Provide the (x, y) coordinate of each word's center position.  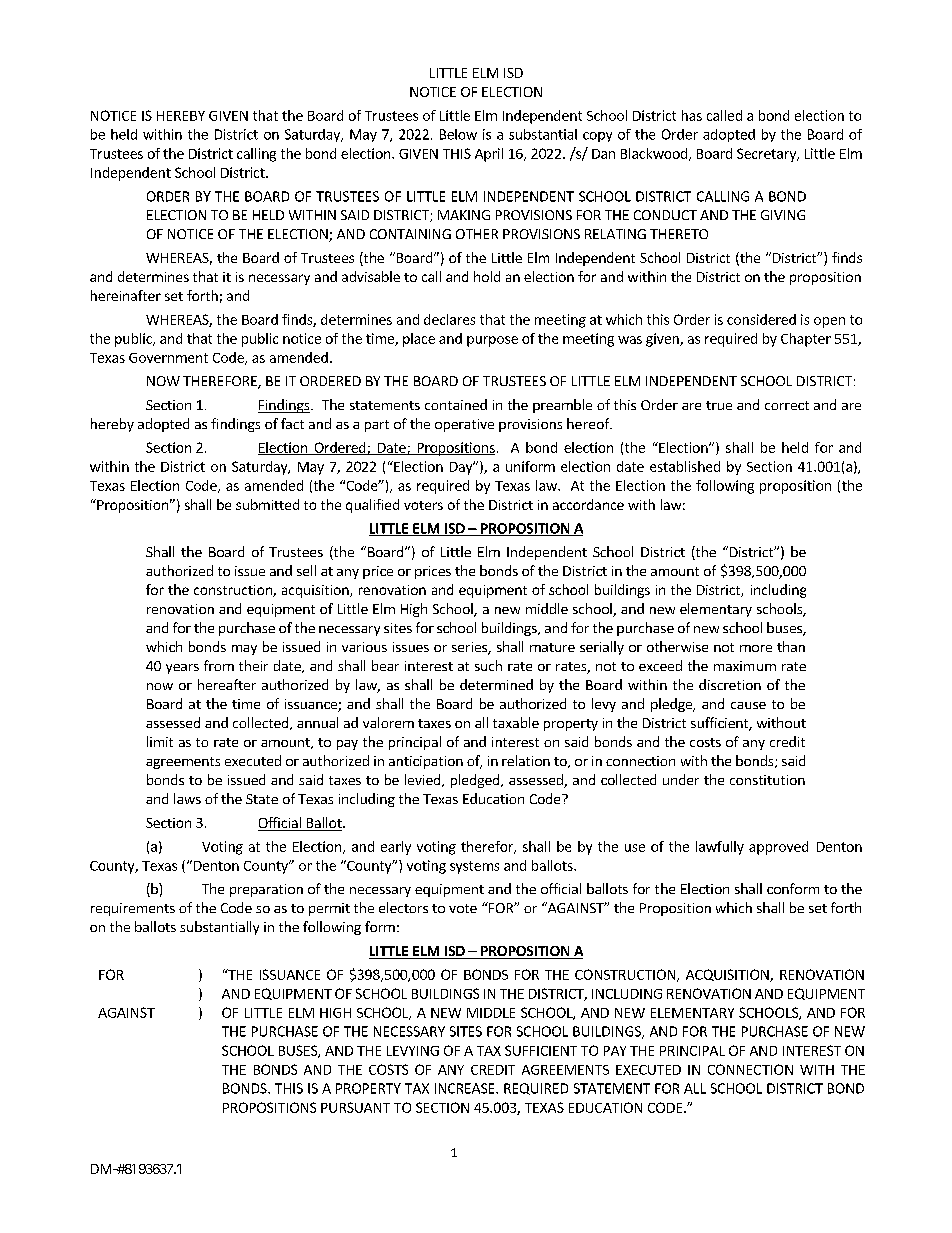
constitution (767, 780)
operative (464, 425)
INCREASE (466, 1088)
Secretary (767, 155)
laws (187, 798)
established (685, 466)
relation (526, 760)
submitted (267, 504)
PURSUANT (355, 1107)
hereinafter (126, 295)
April (489, 155)
